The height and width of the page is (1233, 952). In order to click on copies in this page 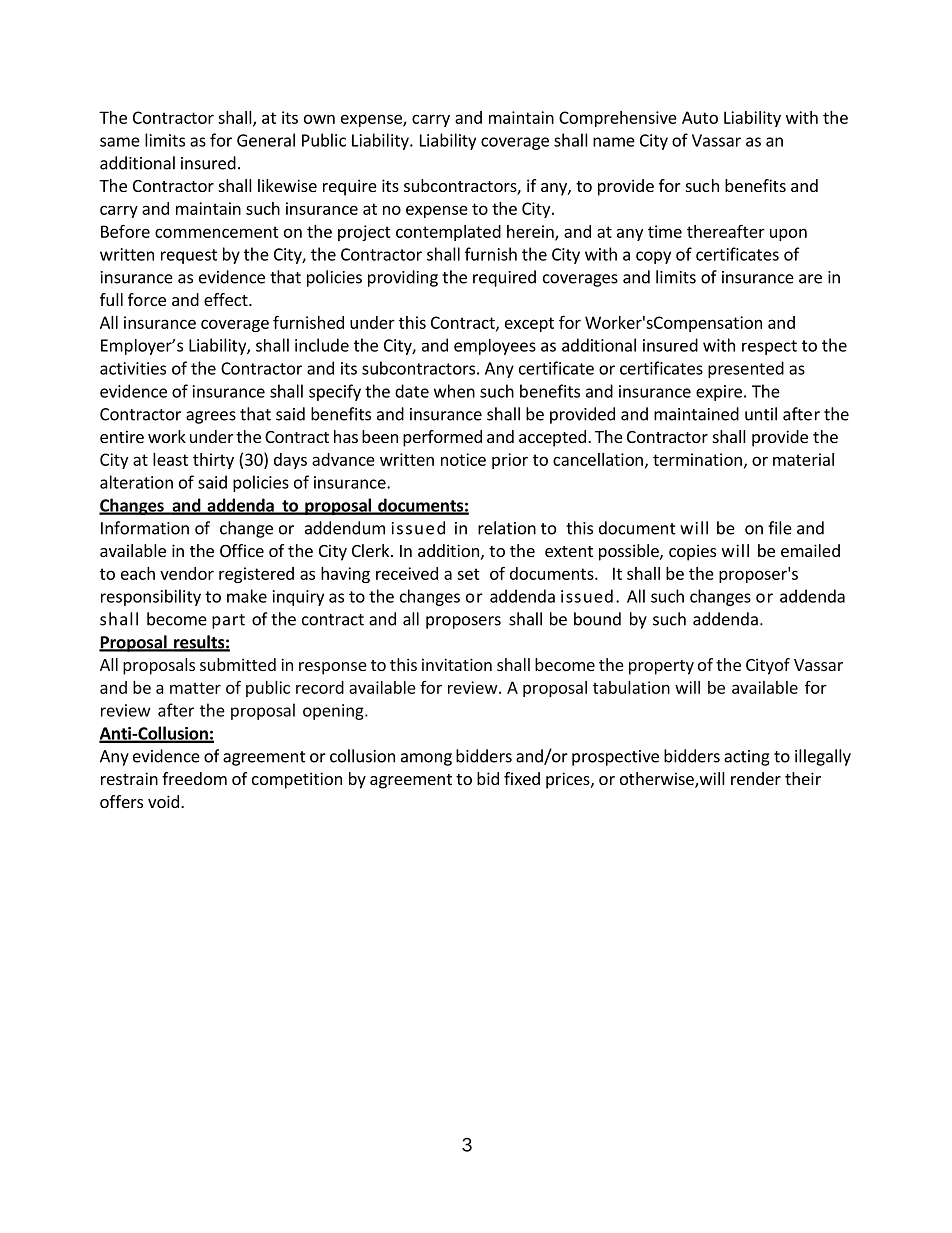, I will do `click(692, 552)`.
